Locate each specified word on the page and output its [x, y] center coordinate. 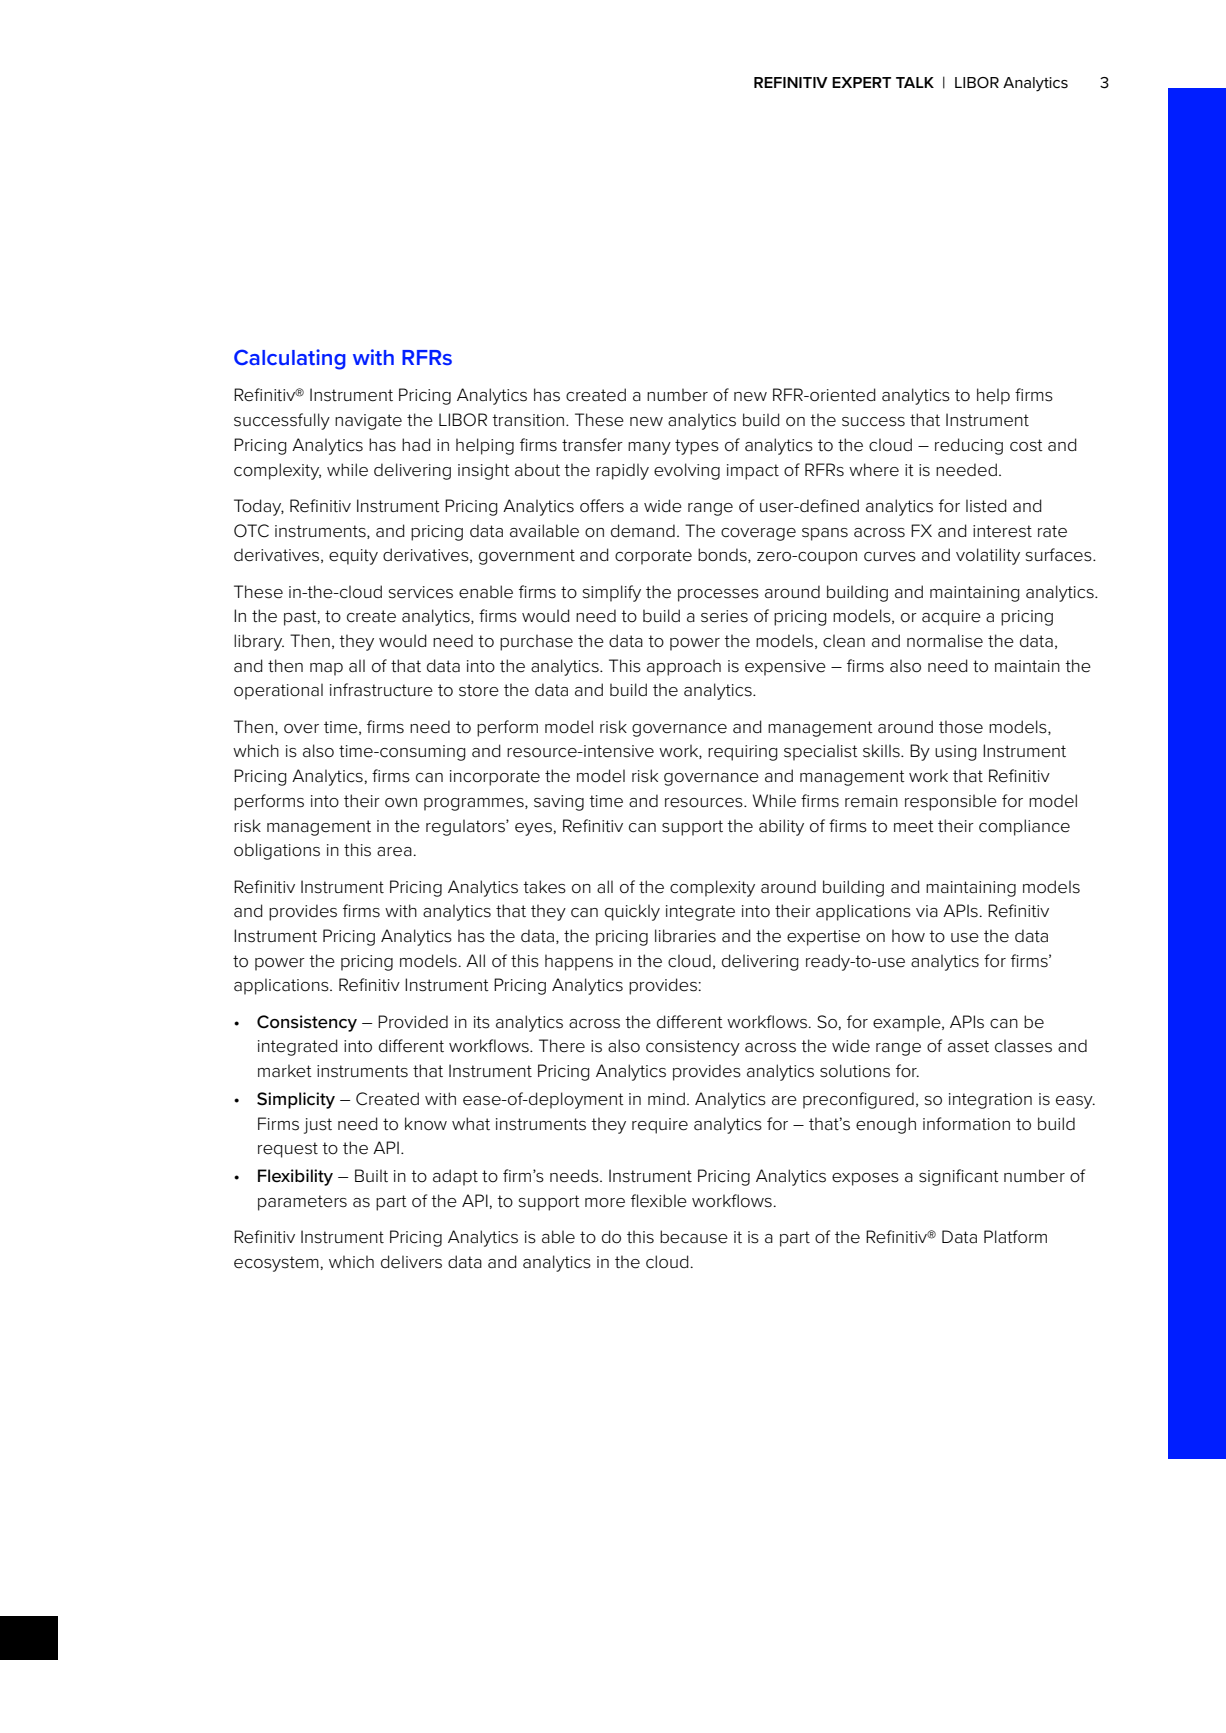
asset [968, 1046]
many [649, 448]
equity [353, 557]
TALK [915, 82]
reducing [969, 446]
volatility [988, 556]
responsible [951, 802]
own [401, 803]
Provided [413, 1022]
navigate [368, 422]
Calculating [290, 359]
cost [1026, 445]
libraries [685, 936]
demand [643, 531]
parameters [302, 1203]
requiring [743, 753]
